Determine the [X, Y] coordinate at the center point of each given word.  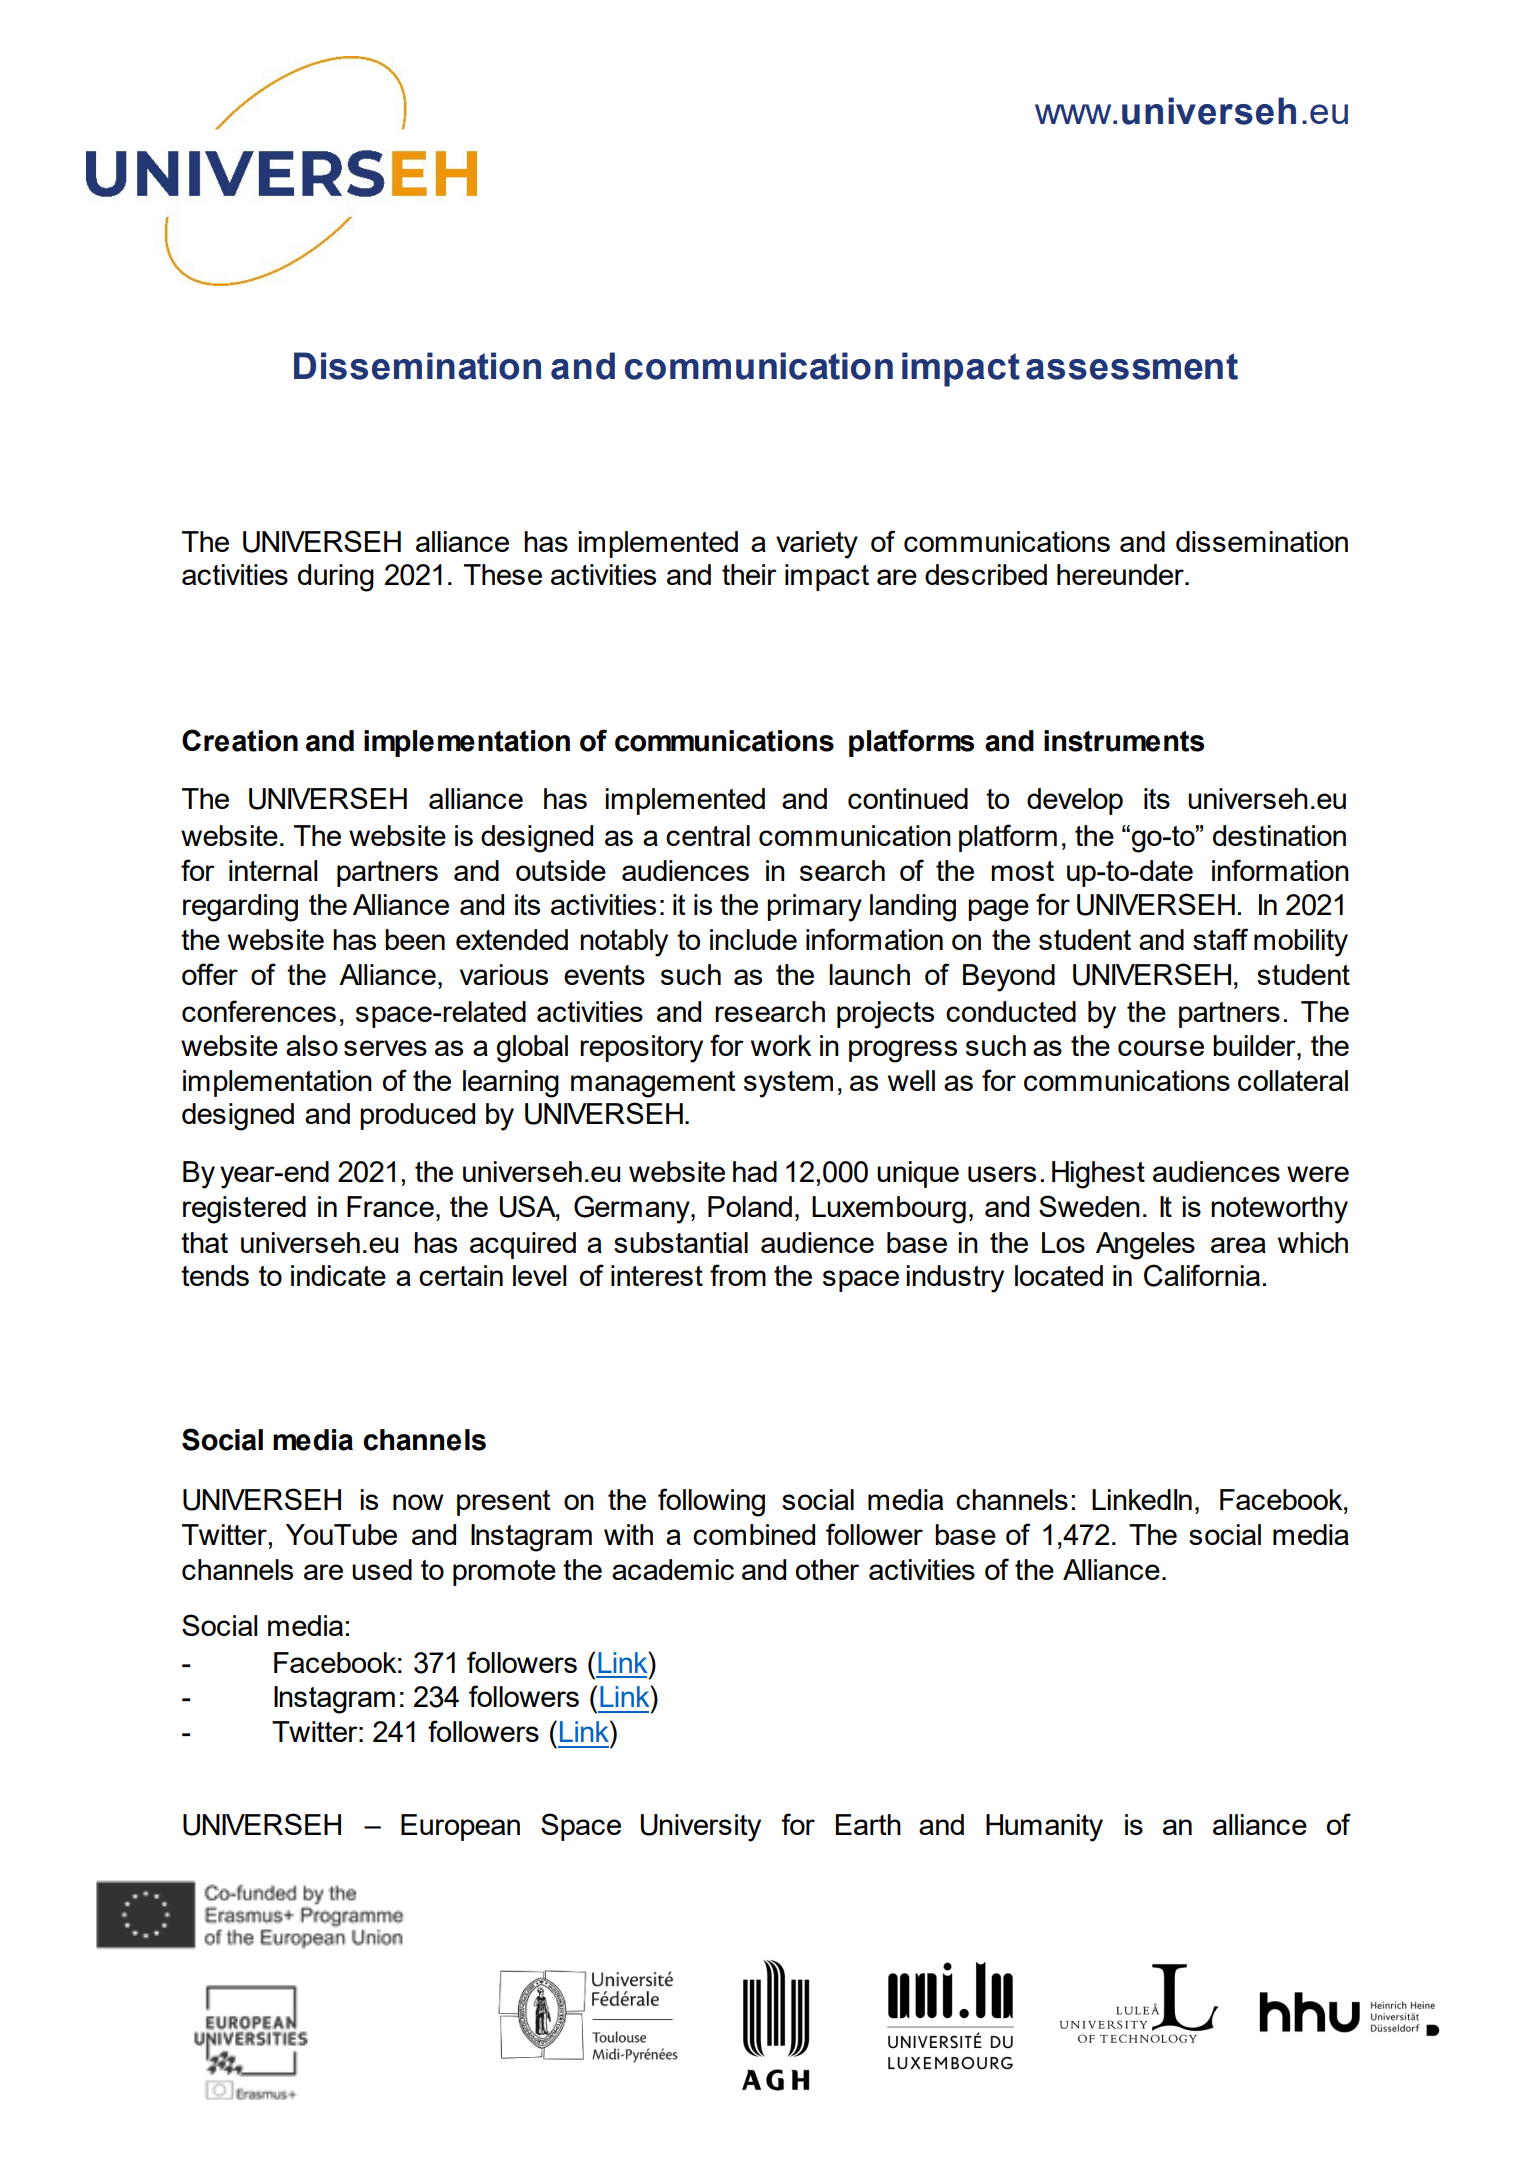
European [460, 1827]
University [701, 1828]
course [1161, 1048]
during [336, 578]
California [1202, 1275]
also [312, 1045]
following [711, 1502]
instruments [1124, 741]
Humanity [1044, 1828]
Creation [240, 740]
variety [817, 545]
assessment [1132, 366]
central [708, 835]
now [418, 1502]
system [788, 1084]
